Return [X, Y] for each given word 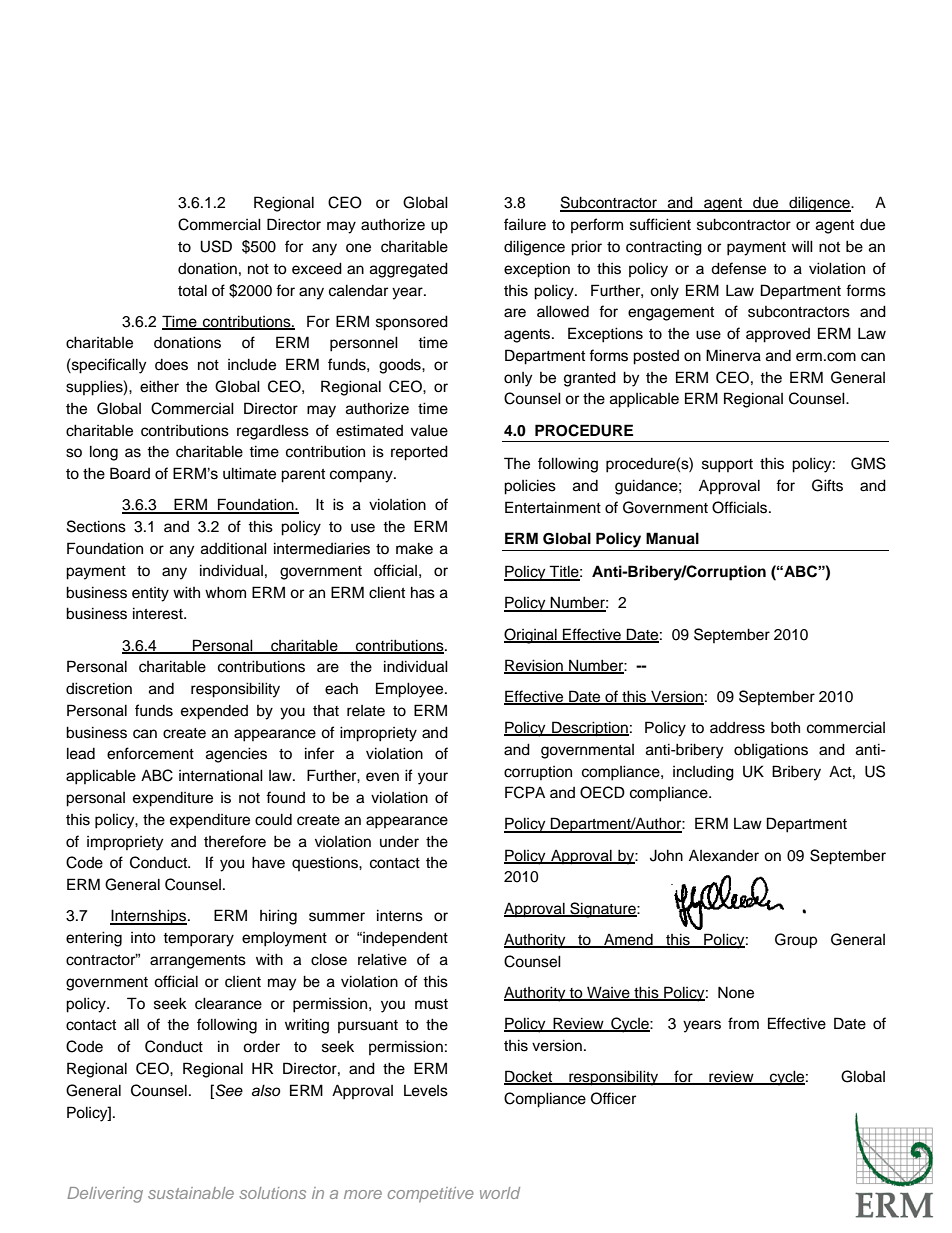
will [802, 246]
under [399, 841]
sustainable [191, 1193]
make [414, 548]
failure [525, 224]
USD [216, 246]
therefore [235, 841]
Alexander [724, 855]
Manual [672, 538]
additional [234, 548]
